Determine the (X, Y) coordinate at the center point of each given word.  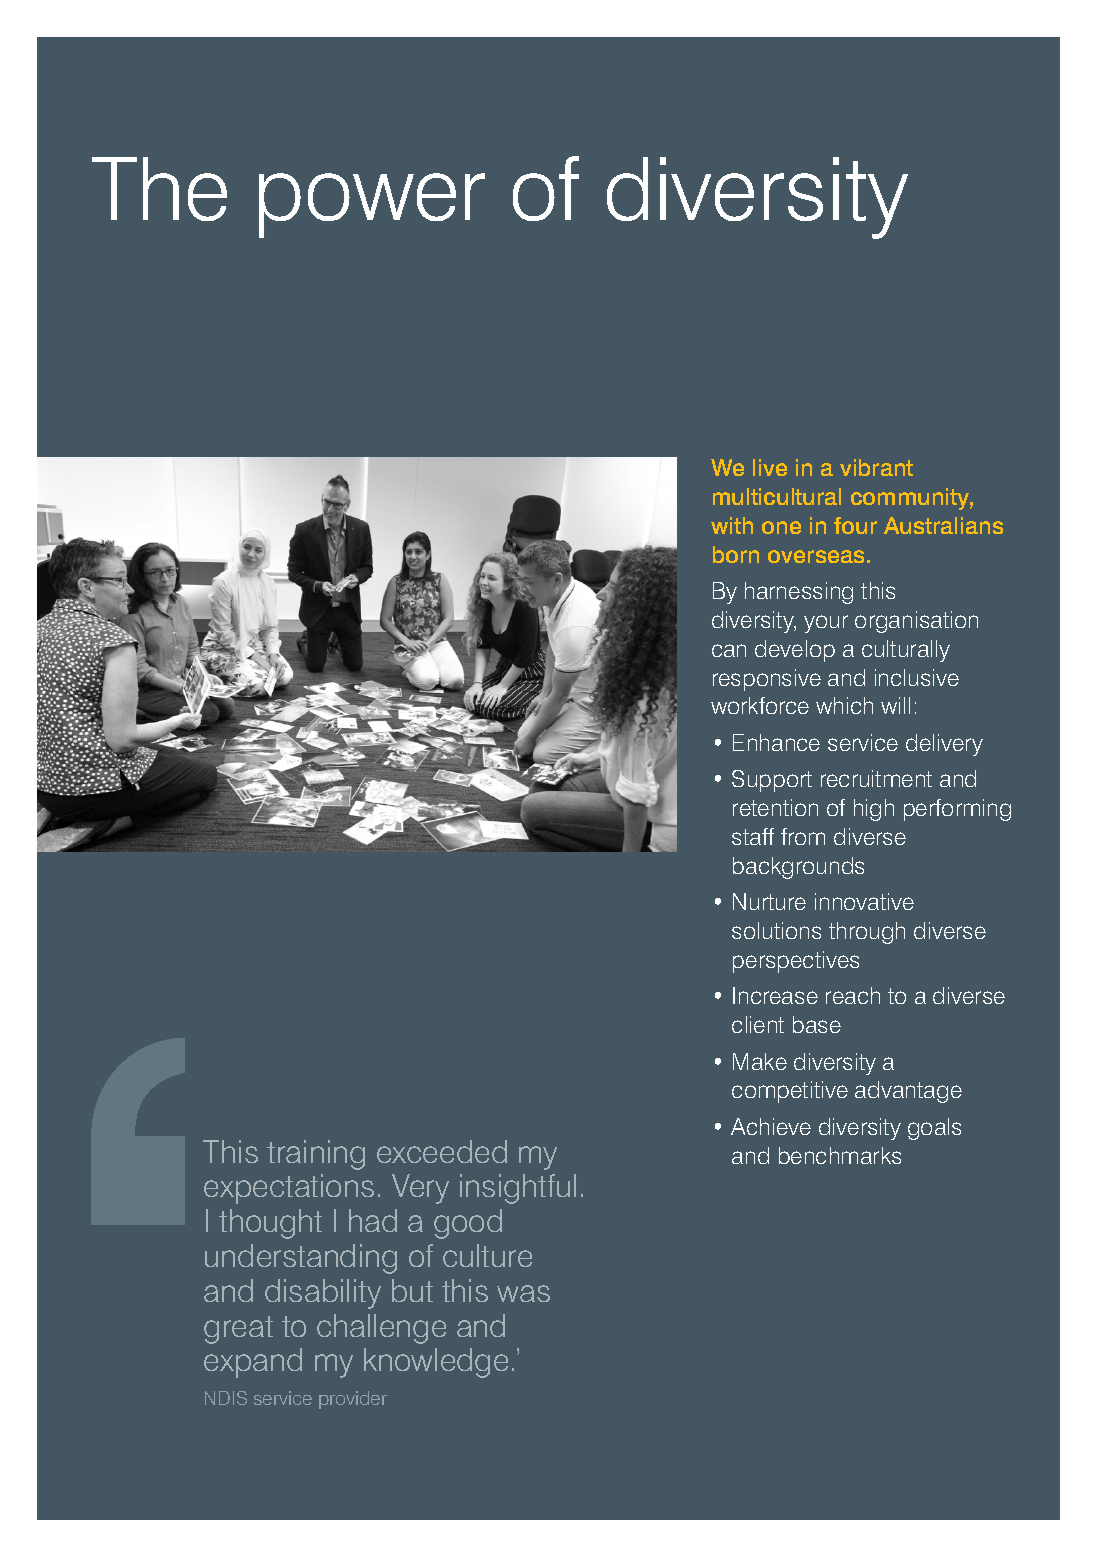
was (523, 1293)
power (372, 205)
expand (253, 1363)
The (159, 189)
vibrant (876, 467)
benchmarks (840, 1155)
